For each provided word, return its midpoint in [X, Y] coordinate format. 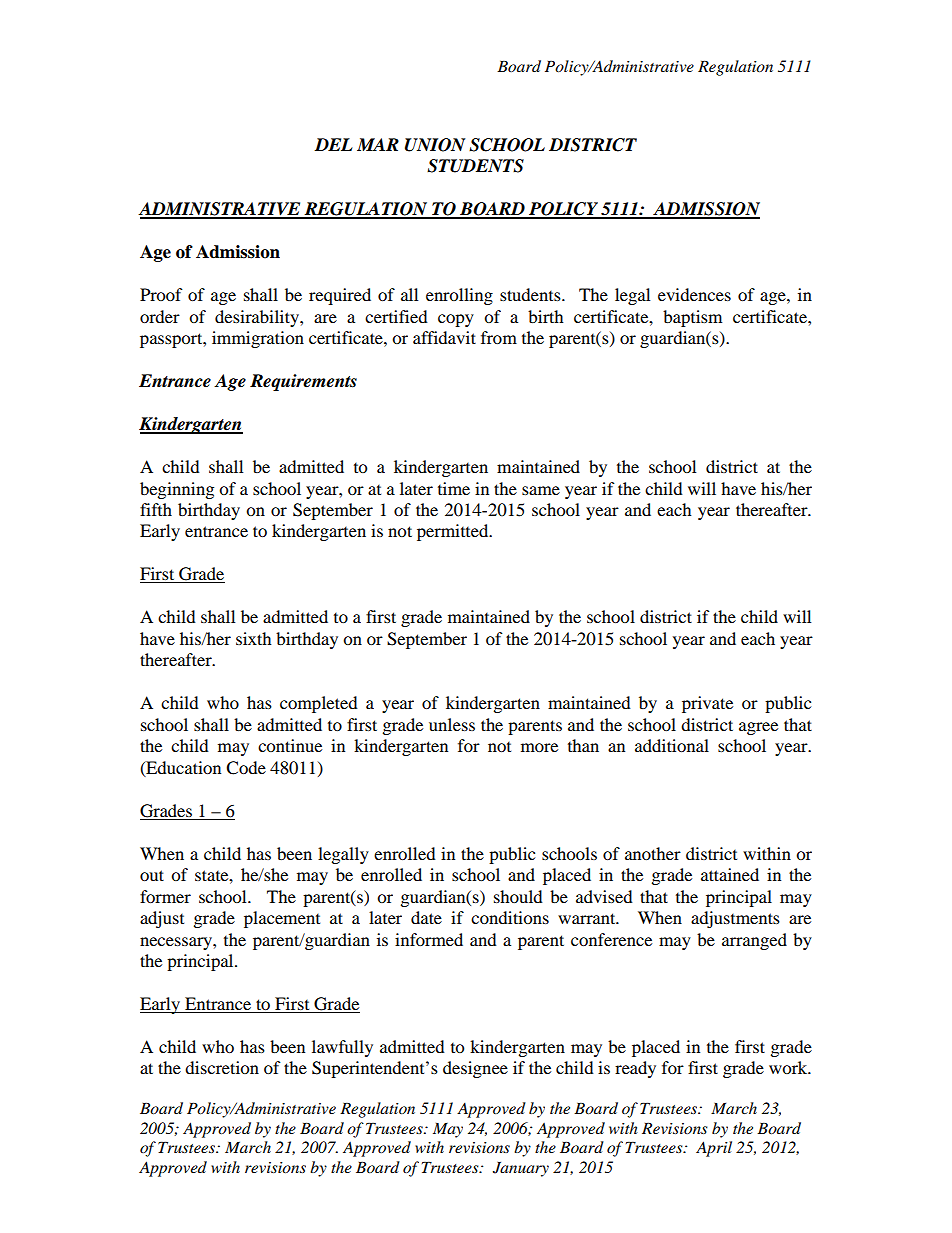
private [707, 704]
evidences [694, 294]
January [521, 1169]
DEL [333, 144]
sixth [254, 638]
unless [452, 724]
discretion [222, 1067]
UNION [435, 145]
